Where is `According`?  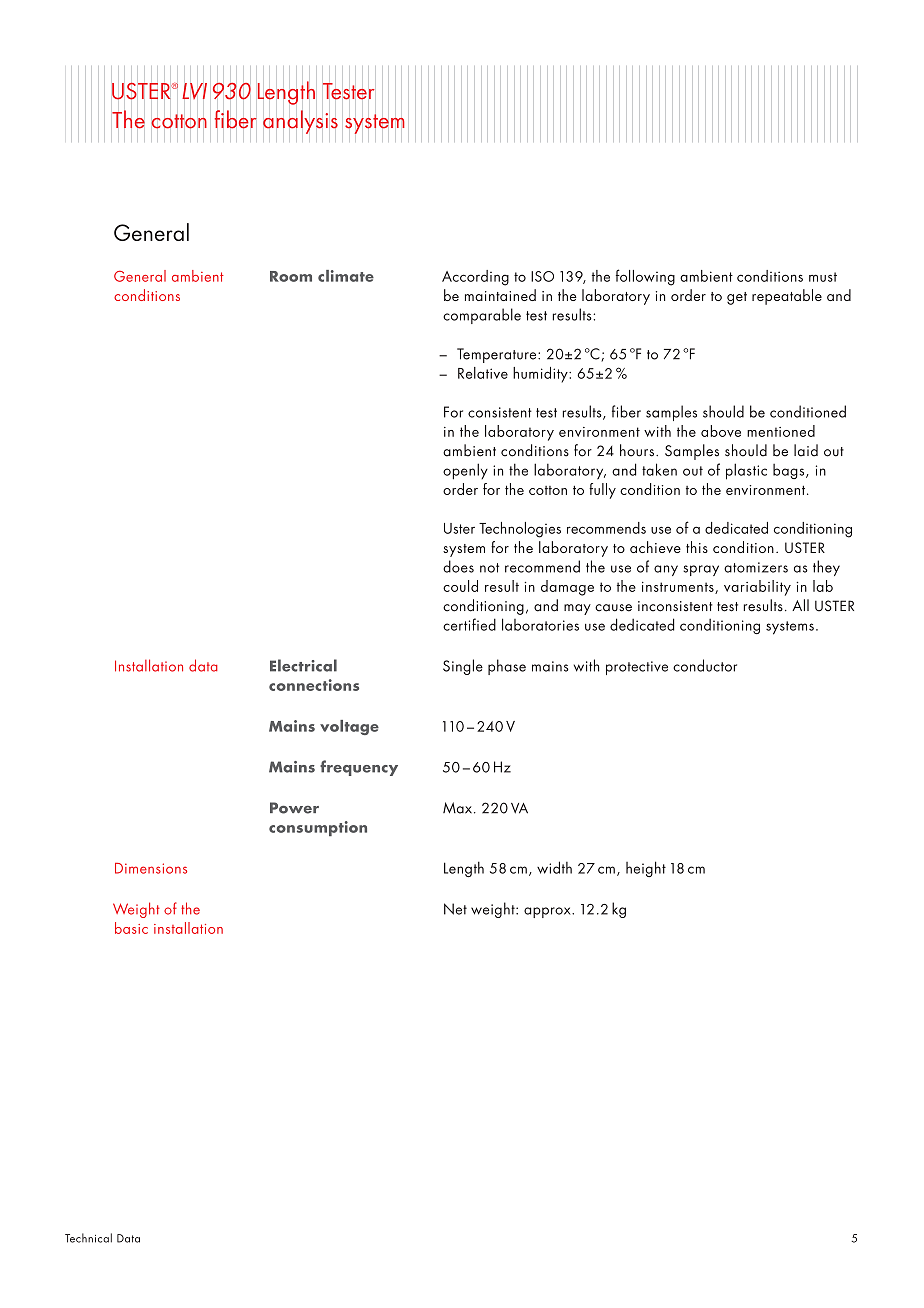
According is located at coordinates (475, 278).
